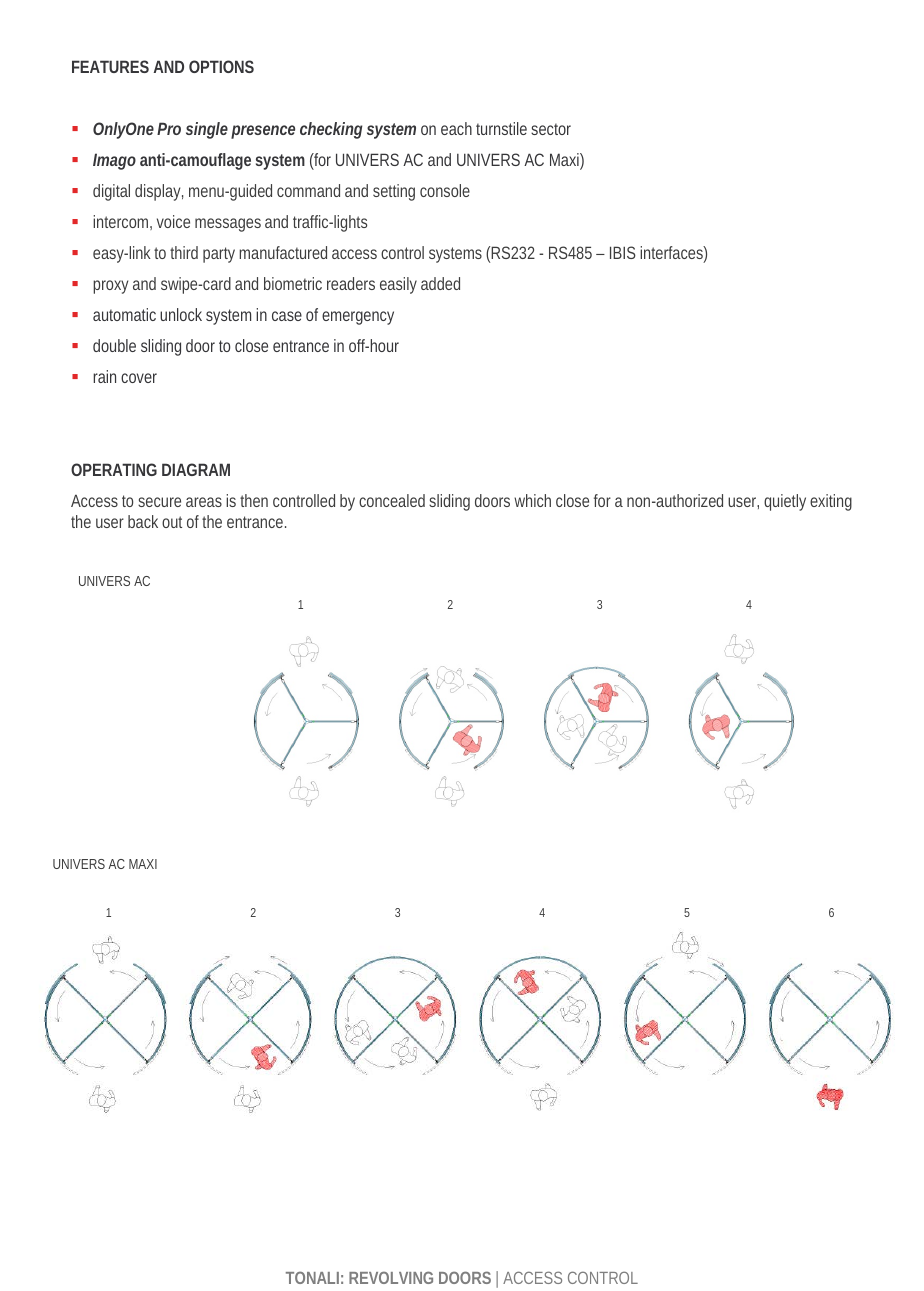 The width and height of the screenshot is (924, 1291). Describe the element at coordinates (456, 128) in the screenshot. I see `each` at that location.
